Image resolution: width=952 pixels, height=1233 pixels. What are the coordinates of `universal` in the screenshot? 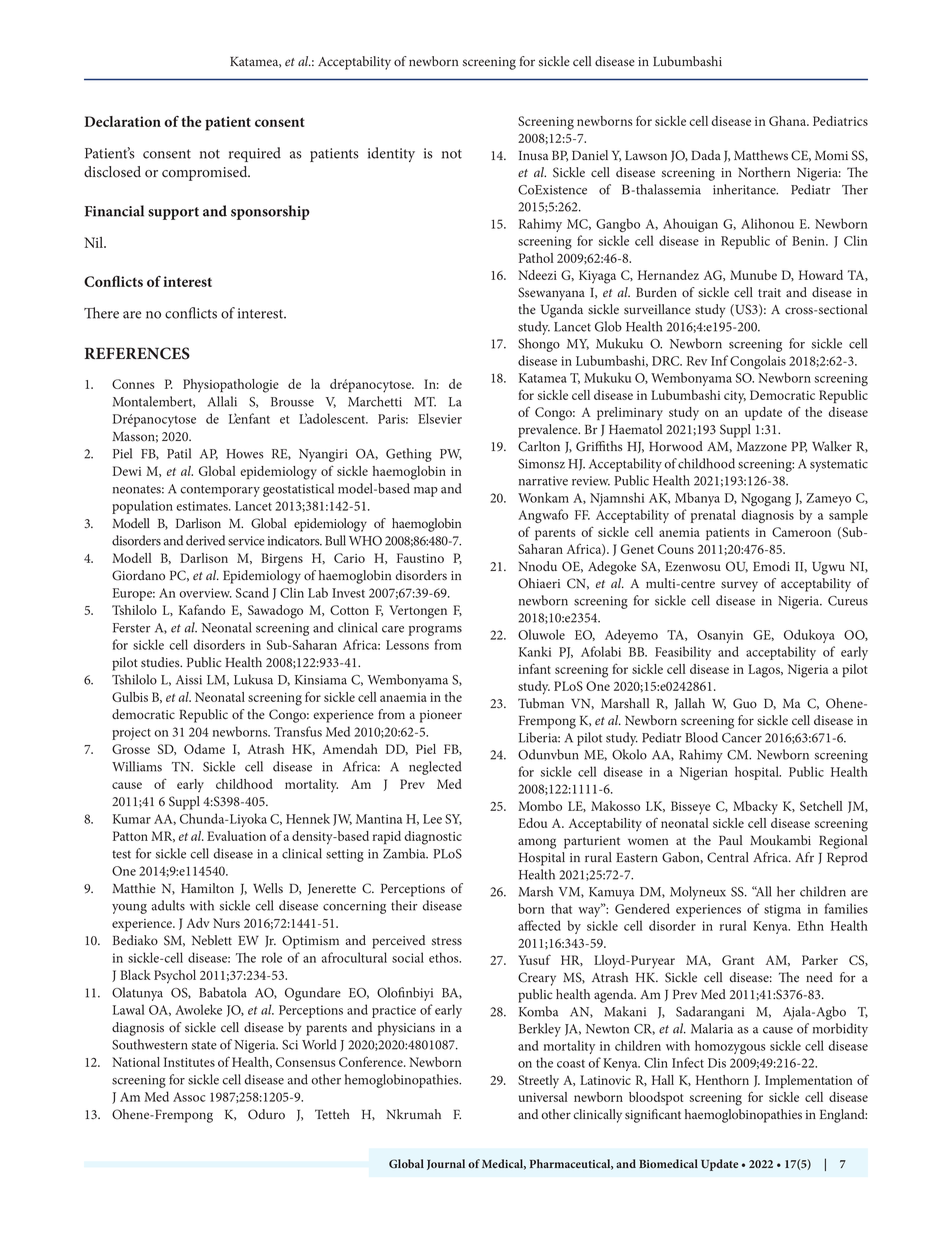 It's located at (543, 1097).
